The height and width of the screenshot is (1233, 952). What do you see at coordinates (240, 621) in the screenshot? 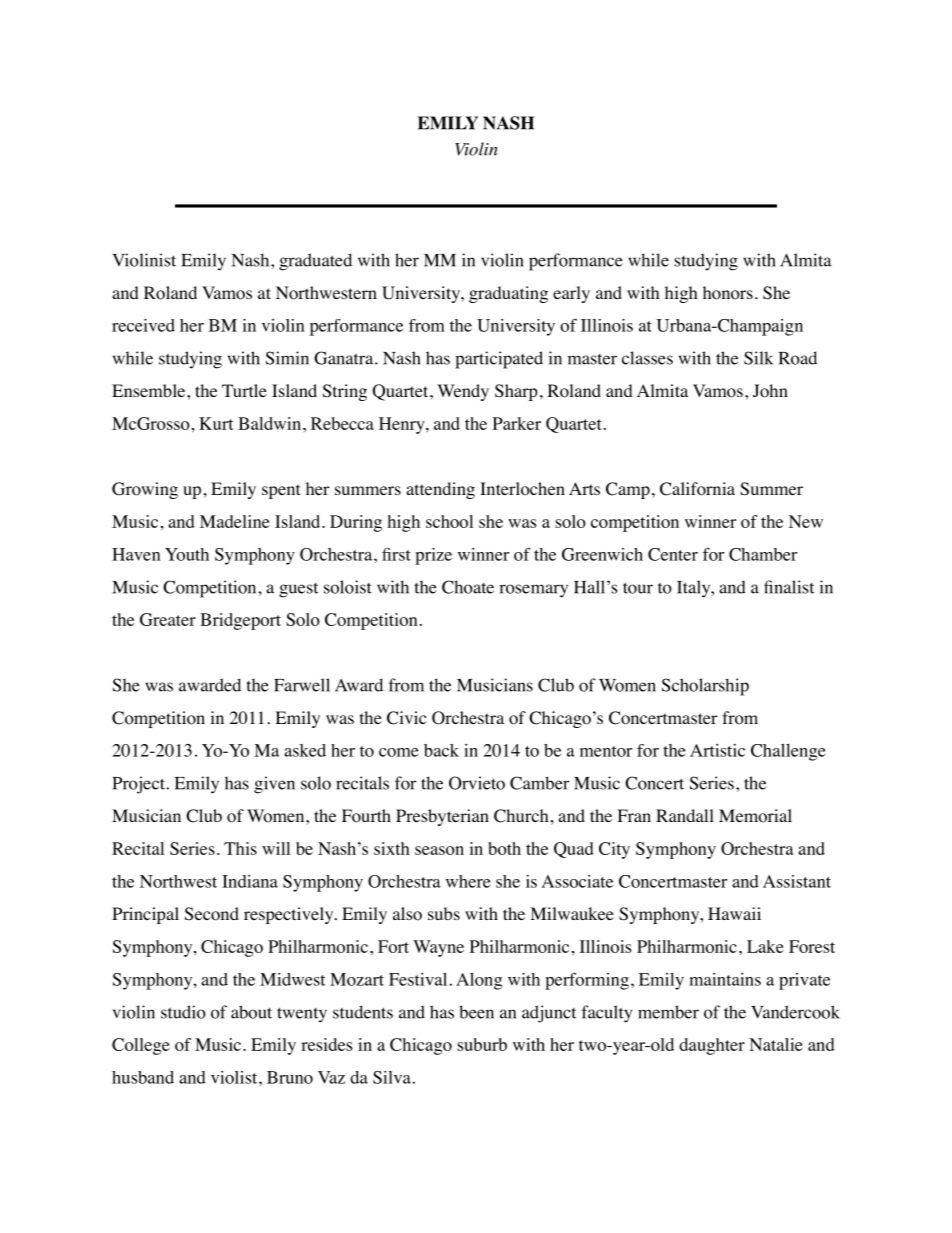
I see `Bridgeport` at bounding box center [240, 621].
